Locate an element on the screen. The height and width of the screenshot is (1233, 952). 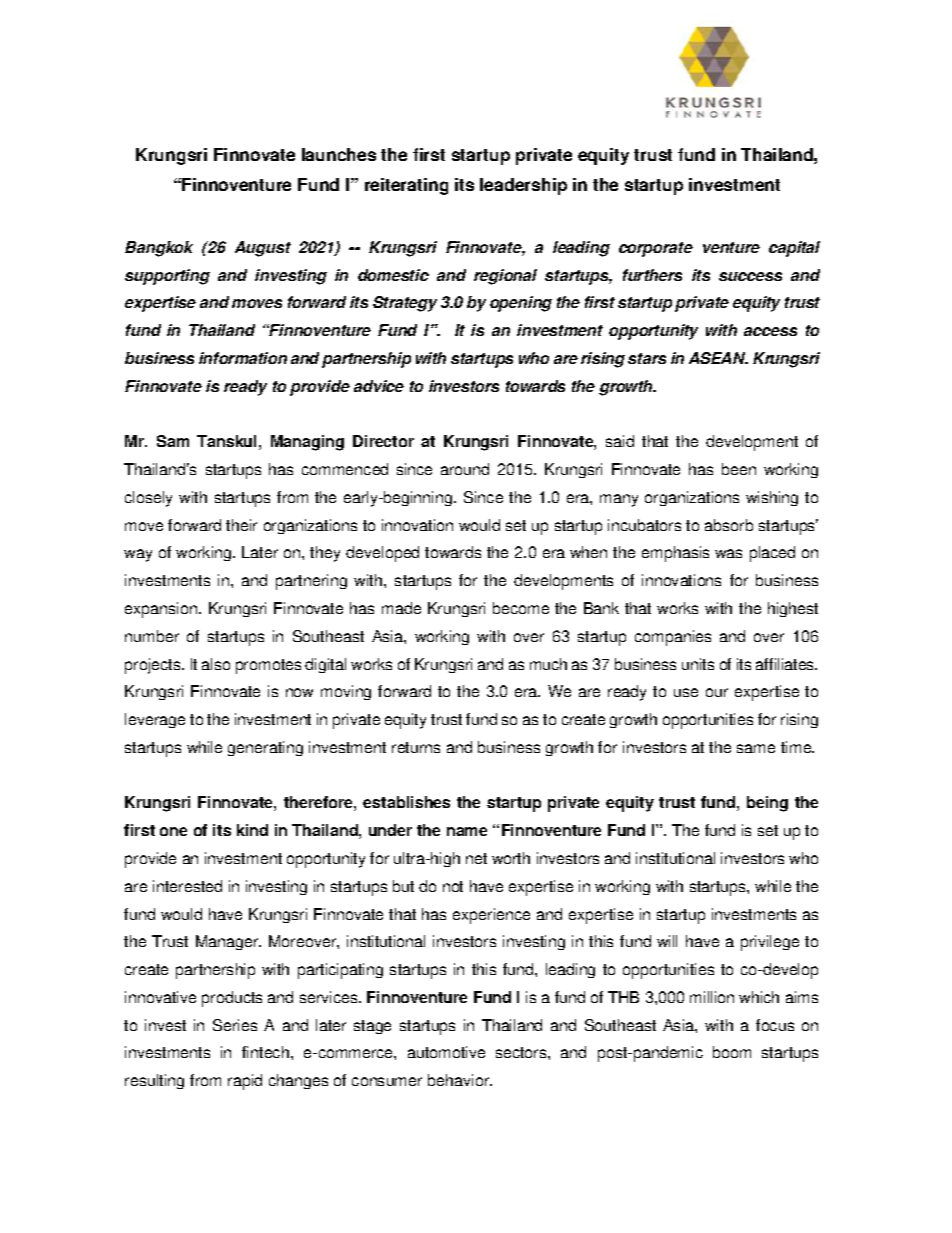
August is located at coordinates (263, 249).
